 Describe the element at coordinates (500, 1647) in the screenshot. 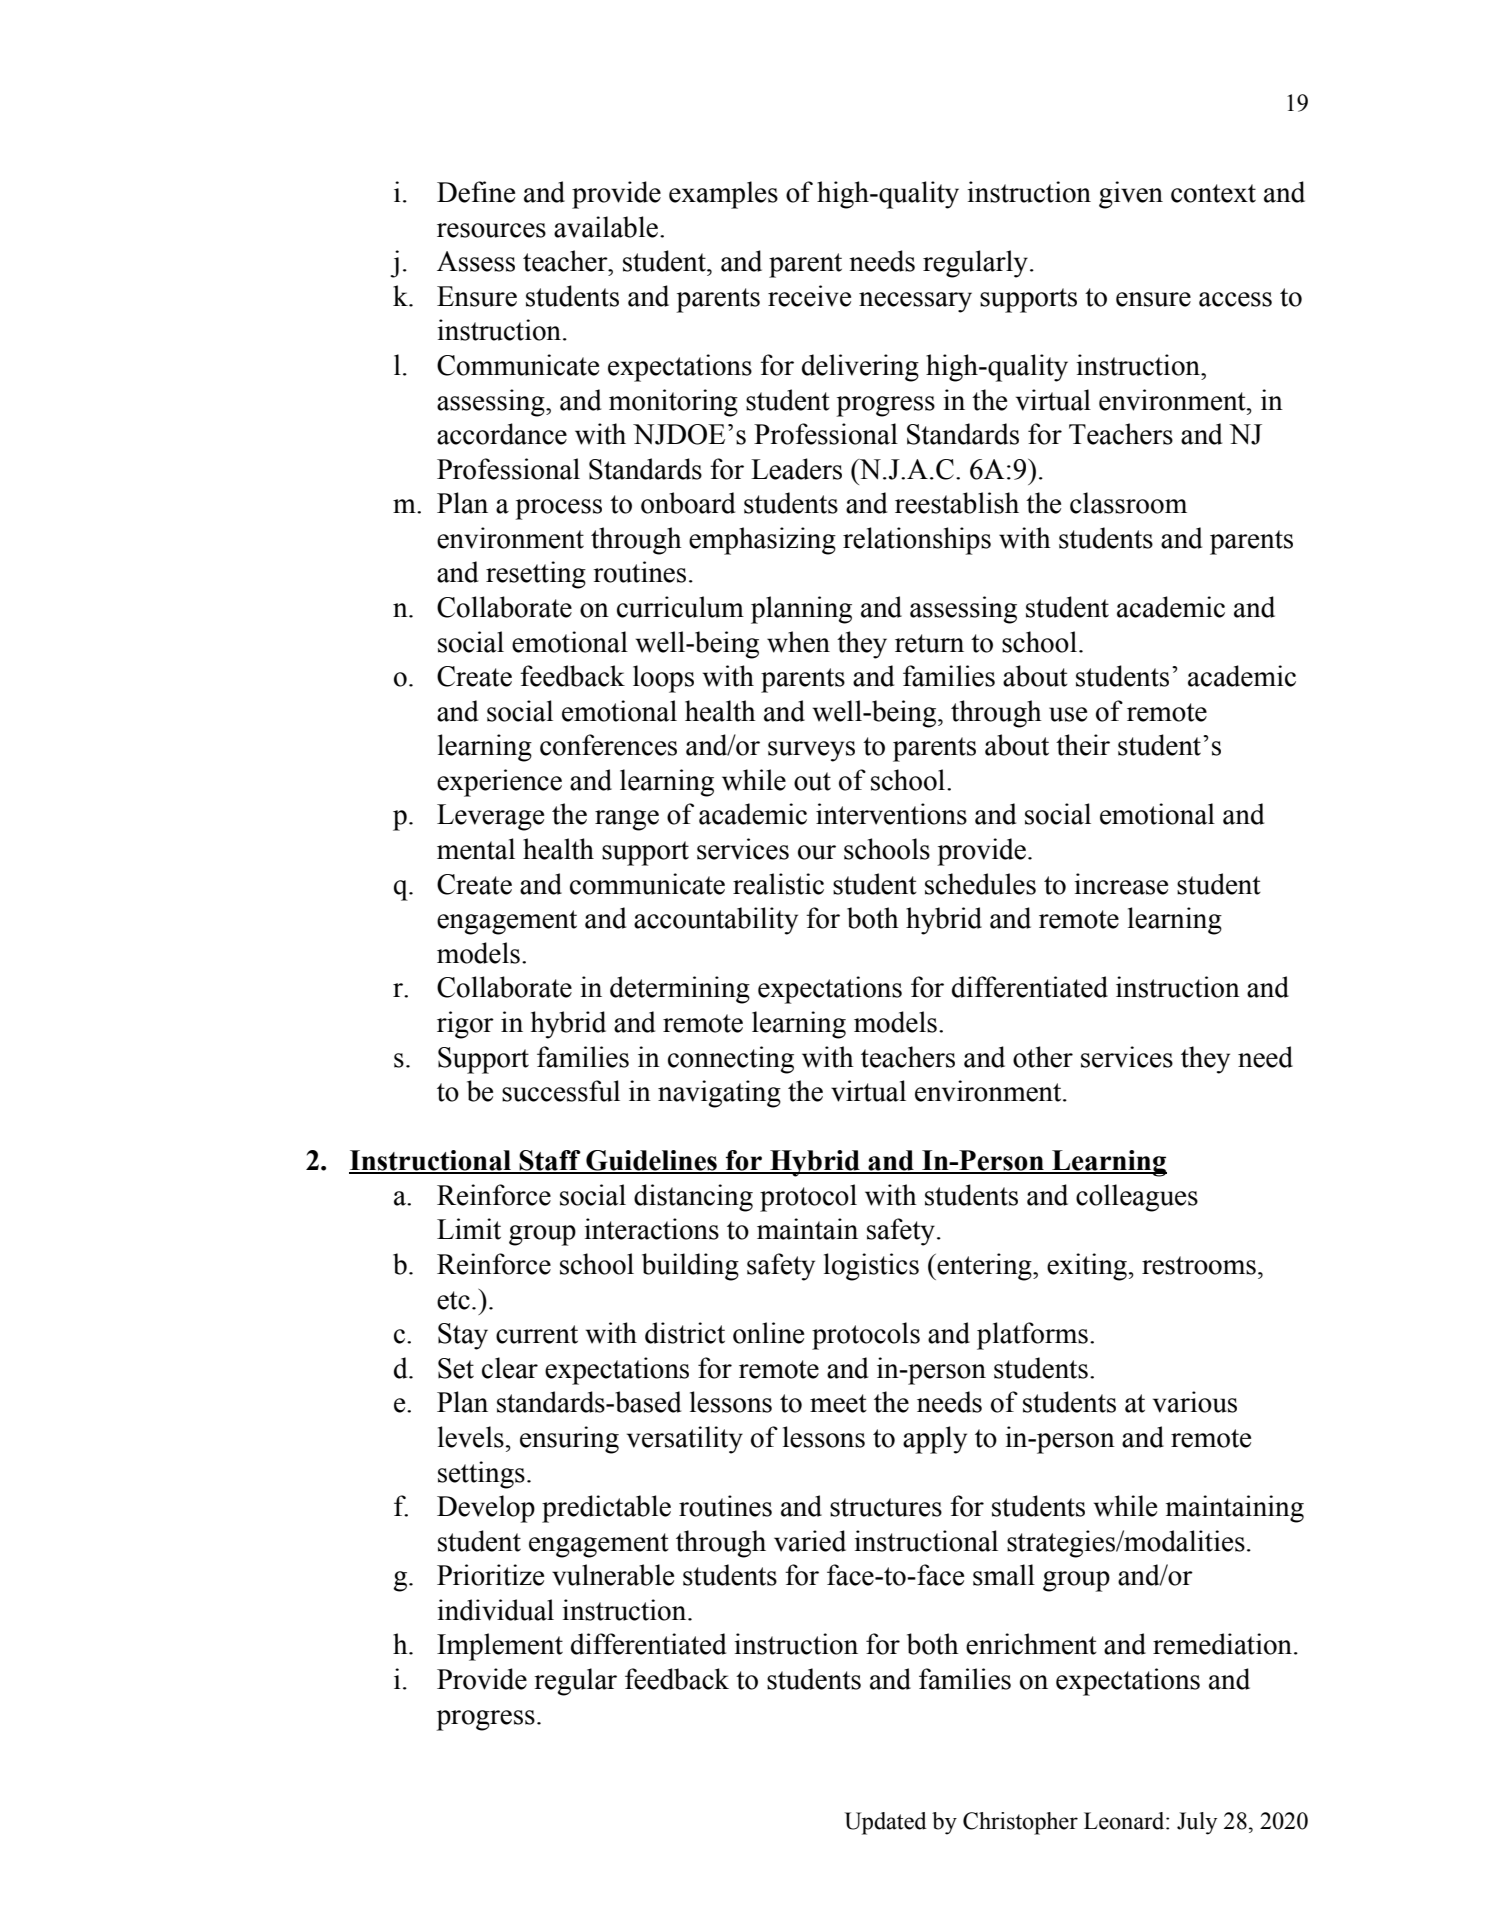

I see `Implement` at that location.
